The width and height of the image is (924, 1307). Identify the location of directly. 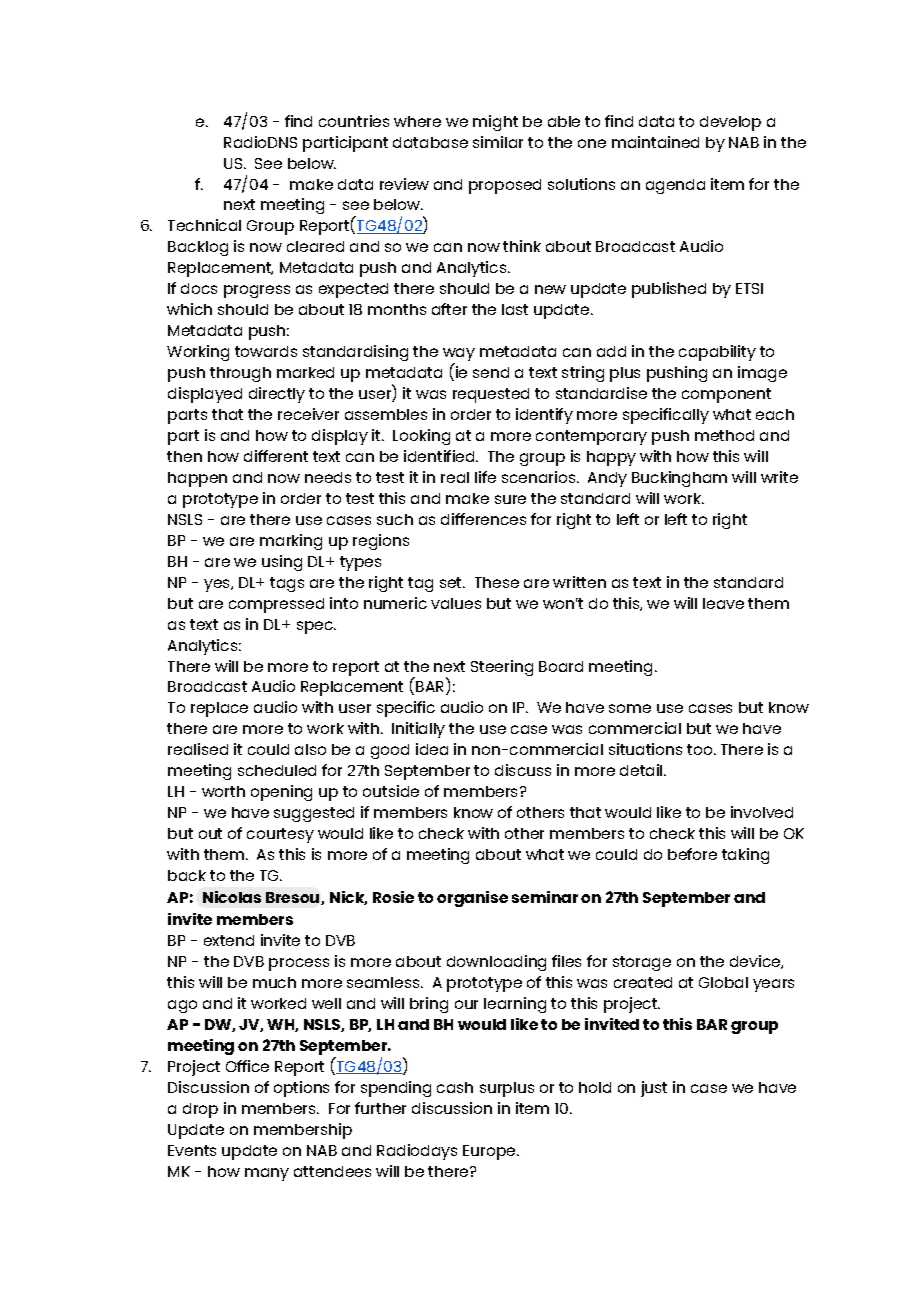
(277, 395).
